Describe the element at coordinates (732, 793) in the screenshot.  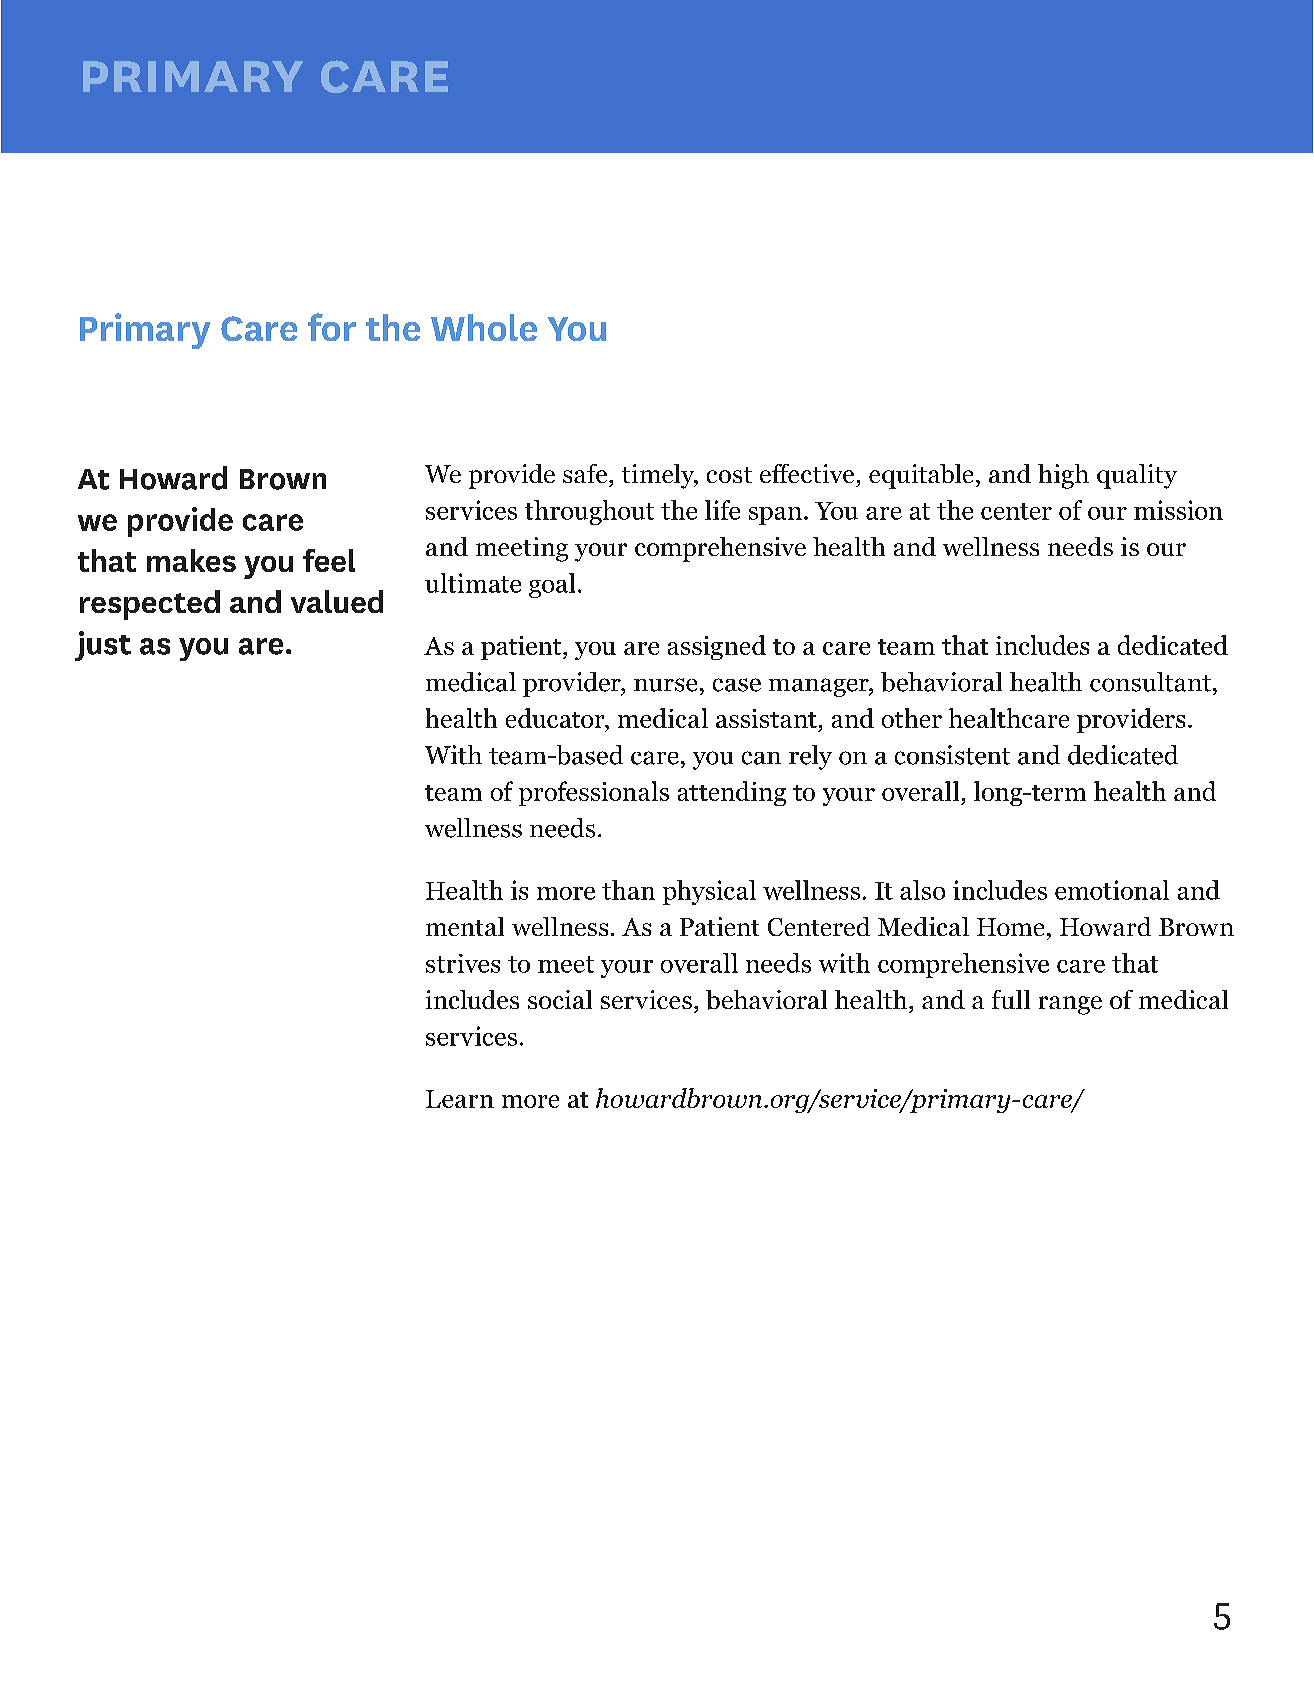
I see `attending` at that location.
